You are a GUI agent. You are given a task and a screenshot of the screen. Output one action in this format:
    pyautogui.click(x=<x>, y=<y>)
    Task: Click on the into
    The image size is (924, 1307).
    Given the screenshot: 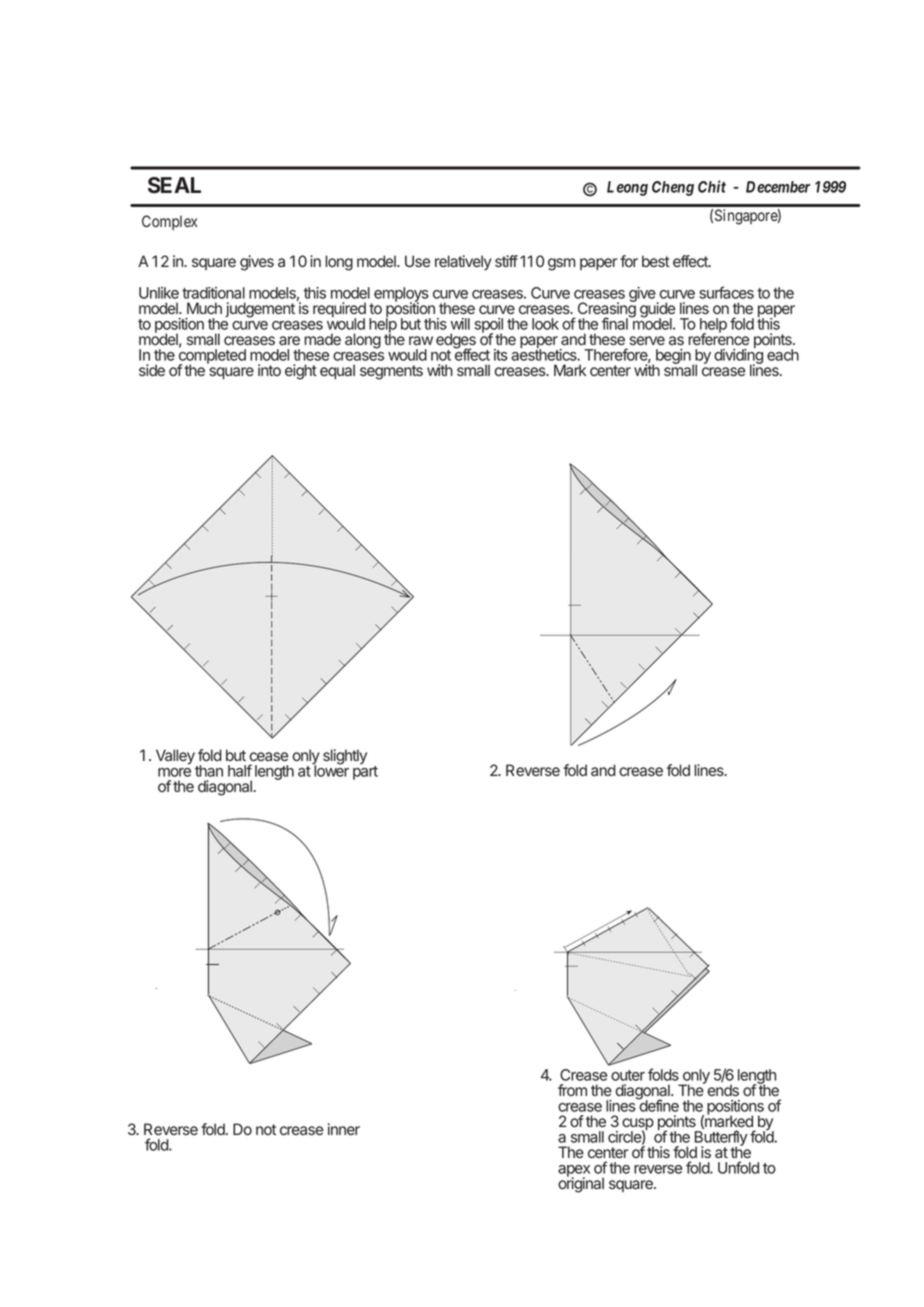 What is the action you would take?
    pyautogui.click(x=269, y=370)
